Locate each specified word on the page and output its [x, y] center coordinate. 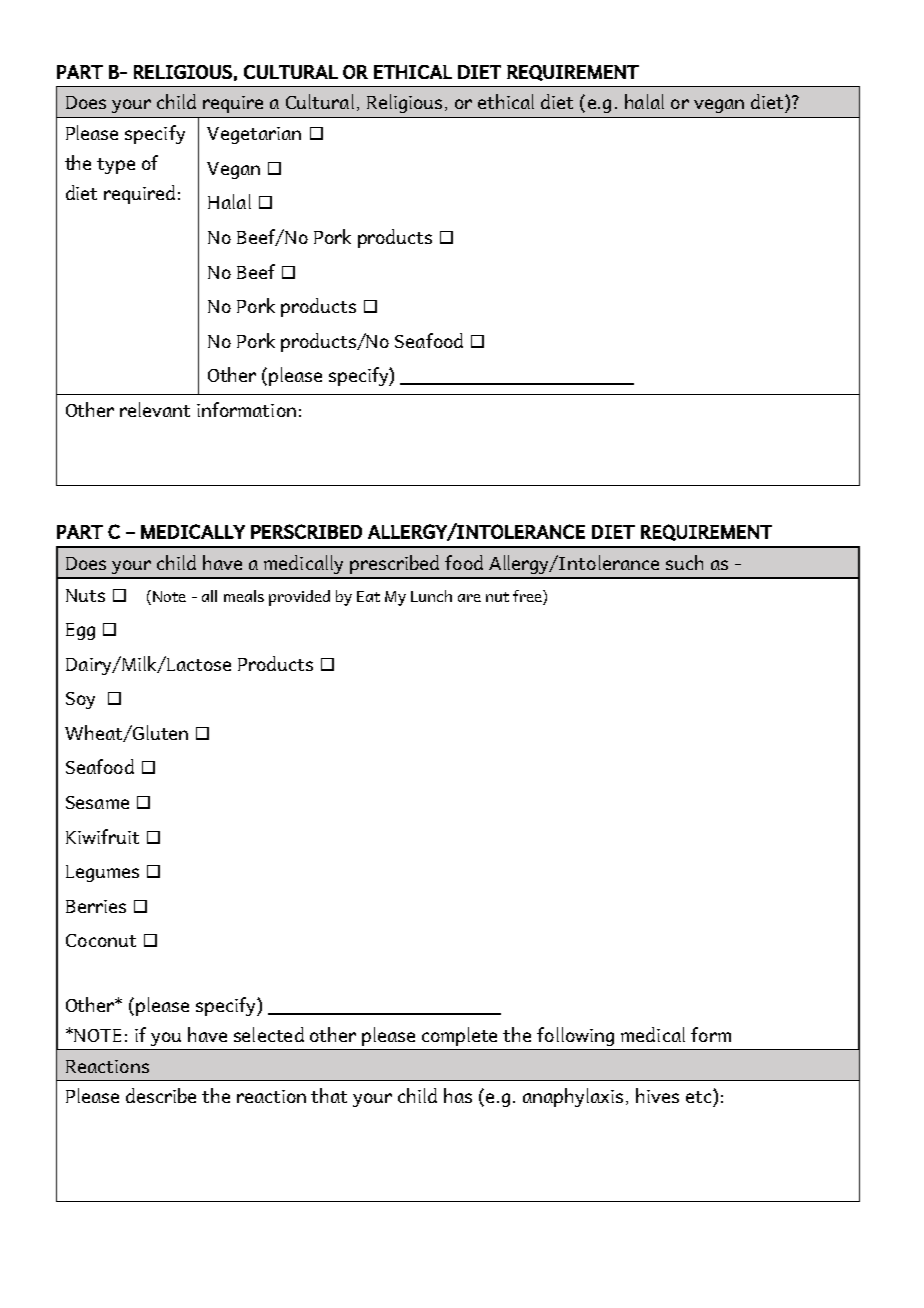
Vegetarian [254, 135]
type [116, 166]
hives [657, 1095]
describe [161, 1095]
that [329, 1095]
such [684, 562]
